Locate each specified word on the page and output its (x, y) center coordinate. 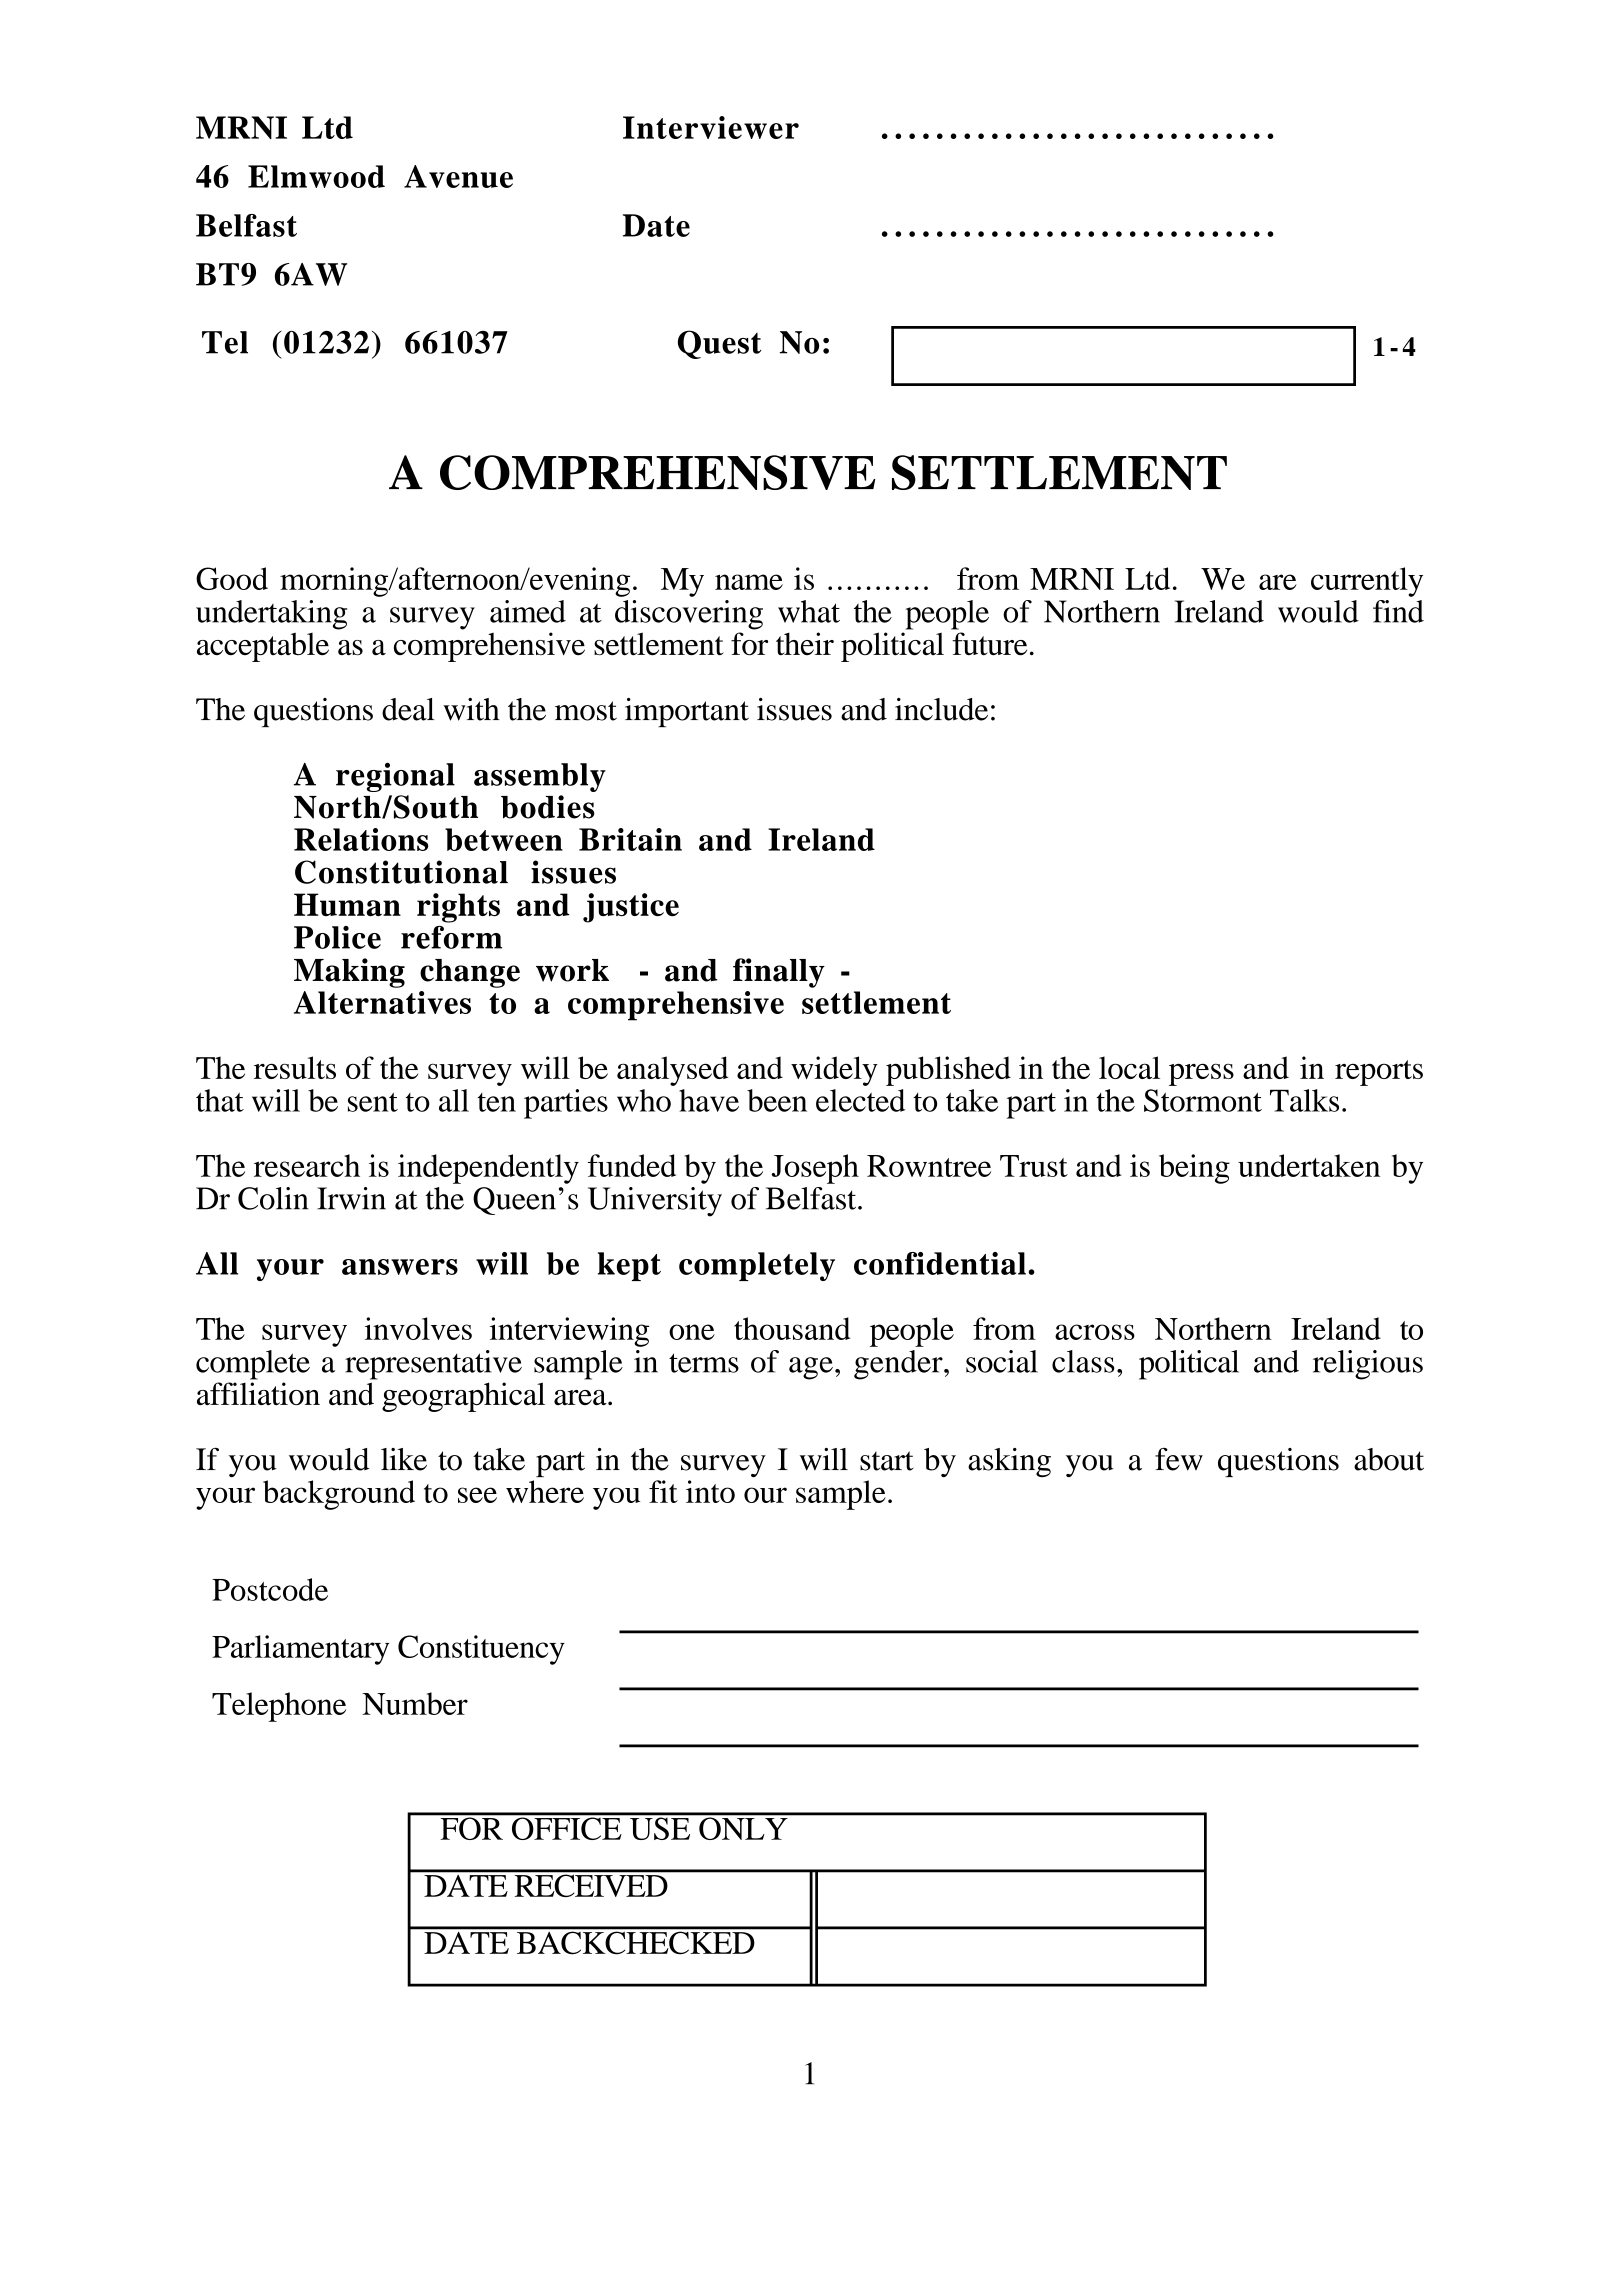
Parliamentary (300, 1650)
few (1179, 1459)
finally (779, 973)
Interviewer (711, 127)
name (749, 582)
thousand (792, 1328)
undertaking (271, 615)
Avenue (458, 176)
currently (1367, 582)
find (1398, 611)
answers (400, 1267)
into (710, 1491)
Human (347, 904)
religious (1368, 1365)
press (1201, 1074)
